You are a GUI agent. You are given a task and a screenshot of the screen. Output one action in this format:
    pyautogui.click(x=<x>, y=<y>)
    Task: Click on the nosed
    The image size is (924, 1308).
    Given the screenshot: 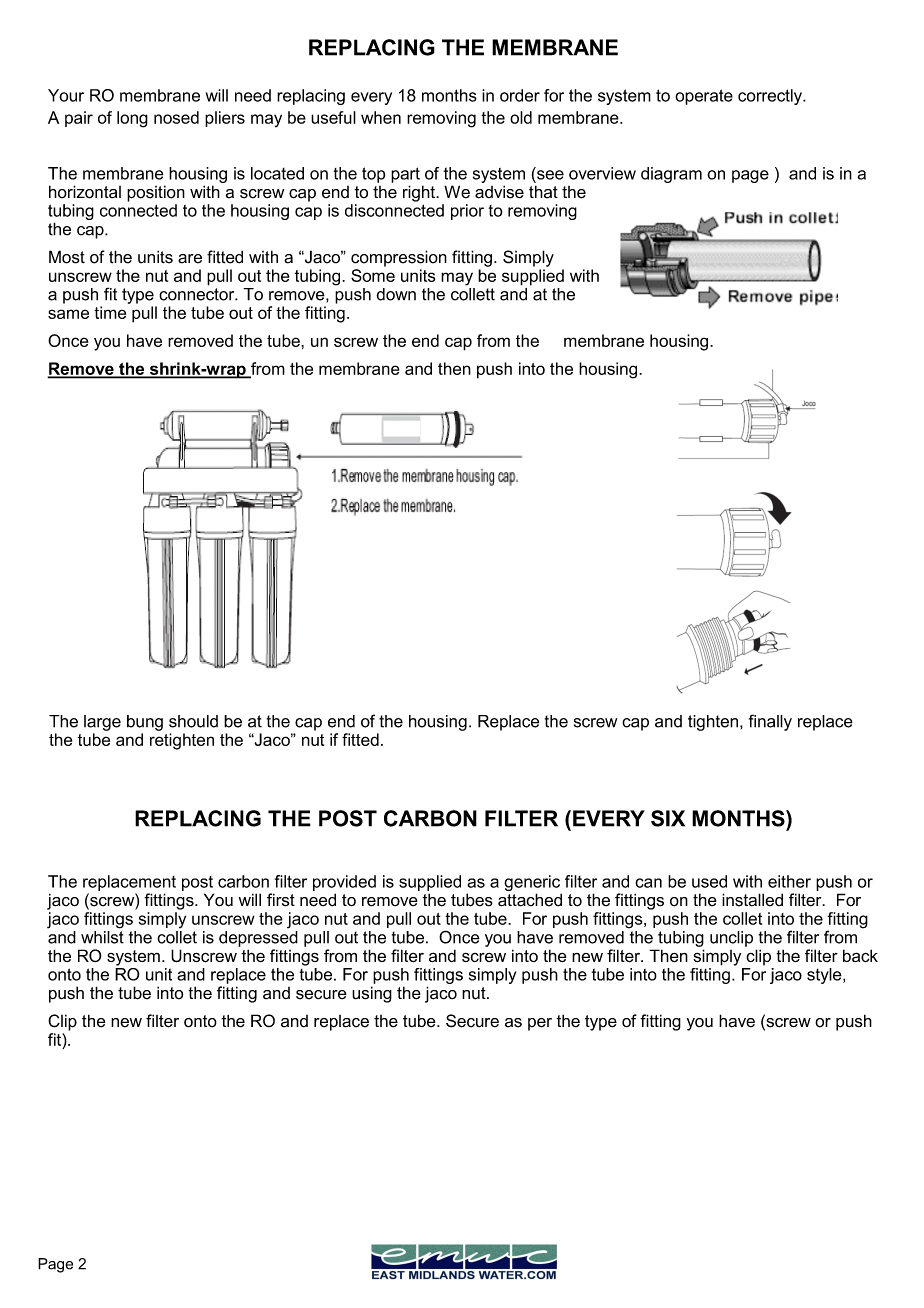 What is the action you would take?
    pyautogui.click(x=176, y=117)
